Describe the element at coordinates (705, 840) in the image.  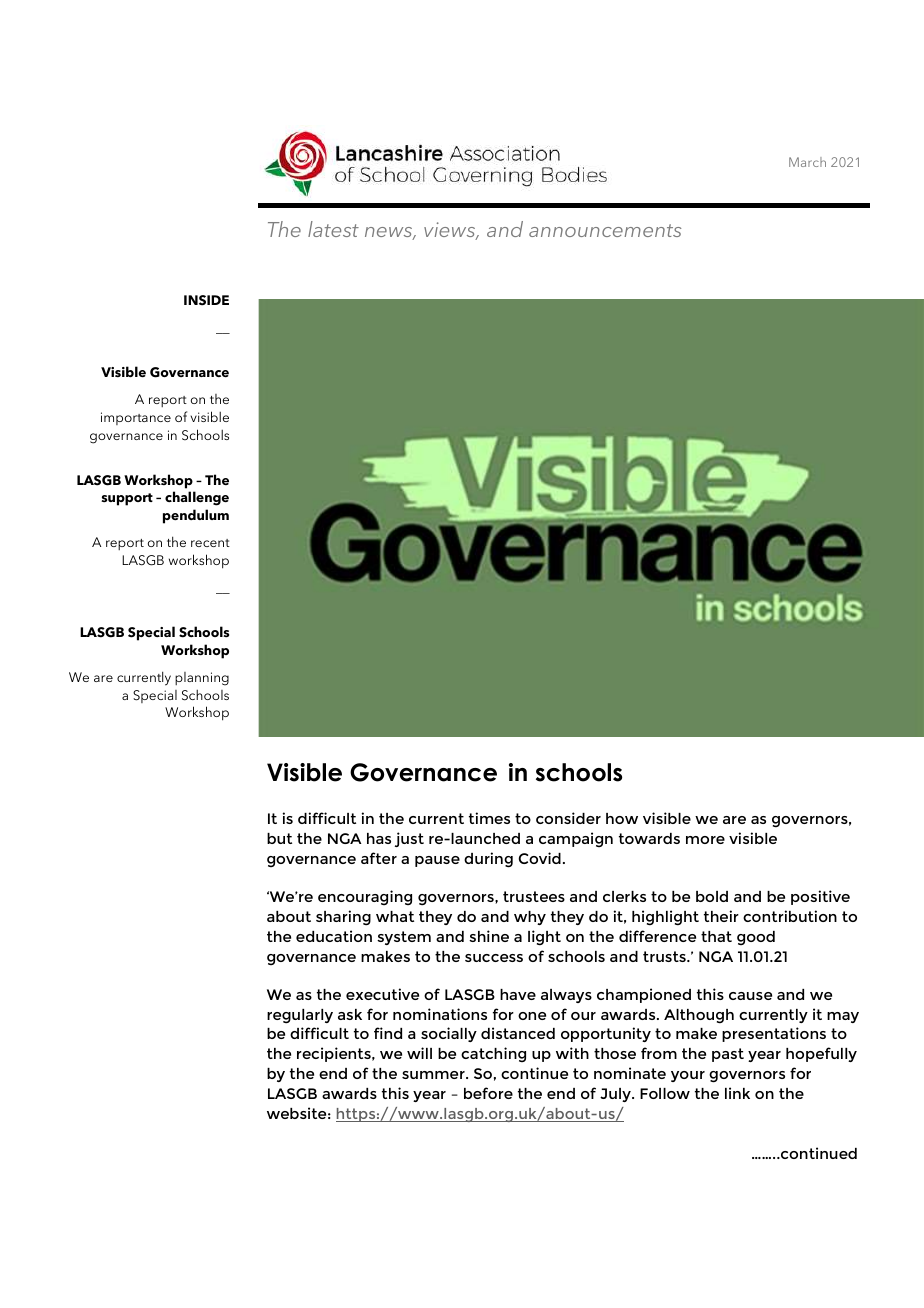
I see `more` at that location.
